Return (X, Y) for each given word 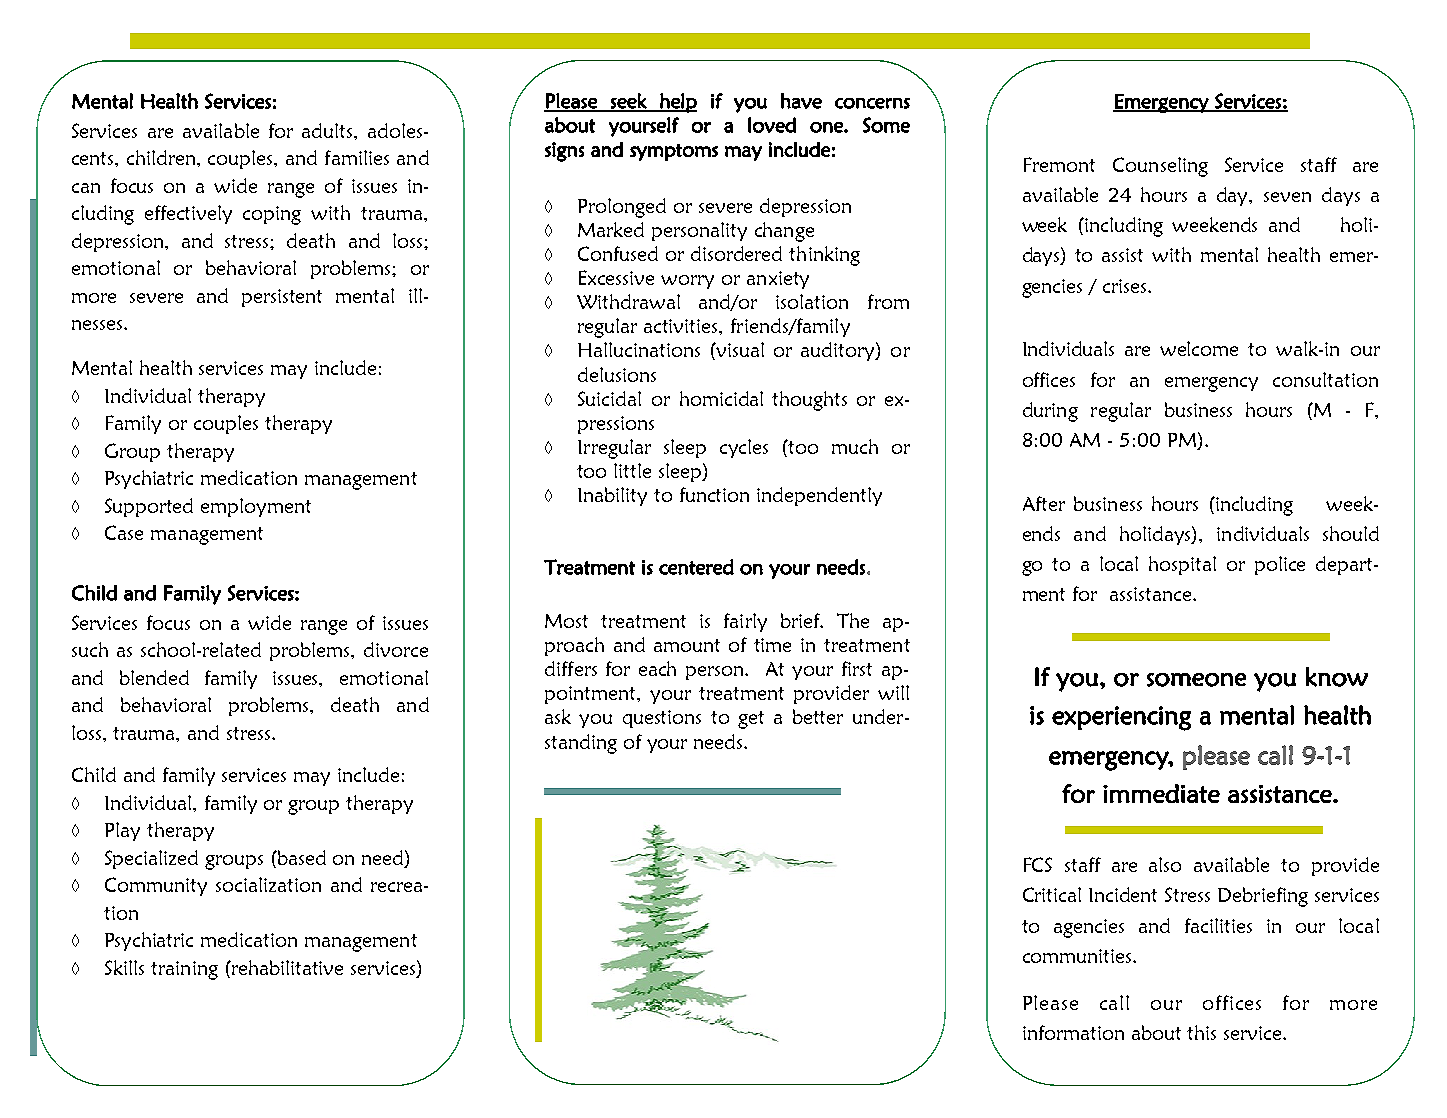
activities (682, 326)
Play (122, 831)
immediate (1161, 793)
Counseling (1160, 167)
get (751, 720)
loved (772, 125)
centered (696, 567)
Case (124, 532)
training (184, 970)
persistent (282, 298)
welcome (1199, 348)
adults (328, 130)
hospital (1182, 565)
